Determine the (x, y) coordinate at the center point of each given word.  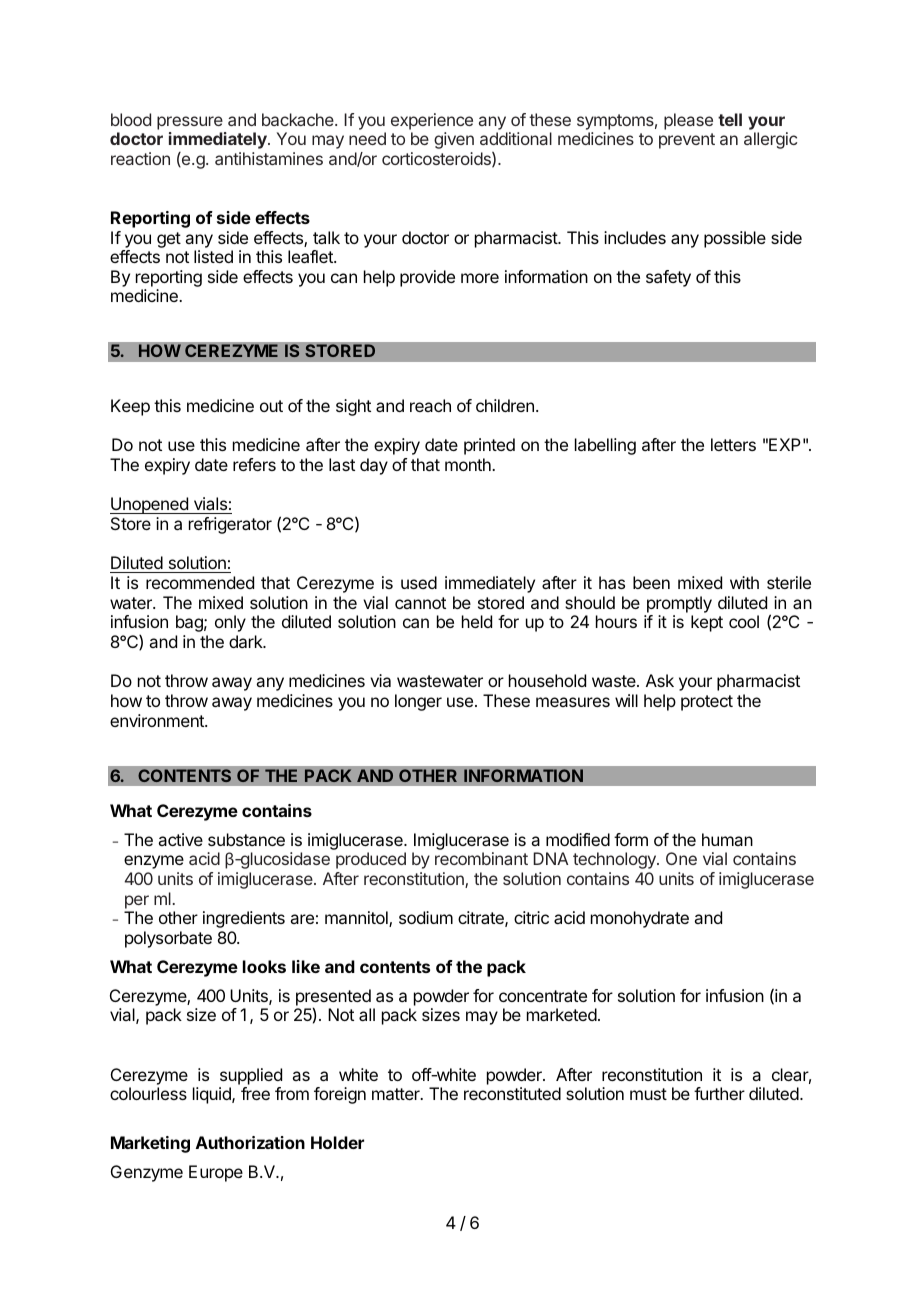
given (454, 140)
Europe (216, 1173)
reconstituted (512, 1093)
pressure (190, 123)
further (719, 1093)
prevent (687, 141)
